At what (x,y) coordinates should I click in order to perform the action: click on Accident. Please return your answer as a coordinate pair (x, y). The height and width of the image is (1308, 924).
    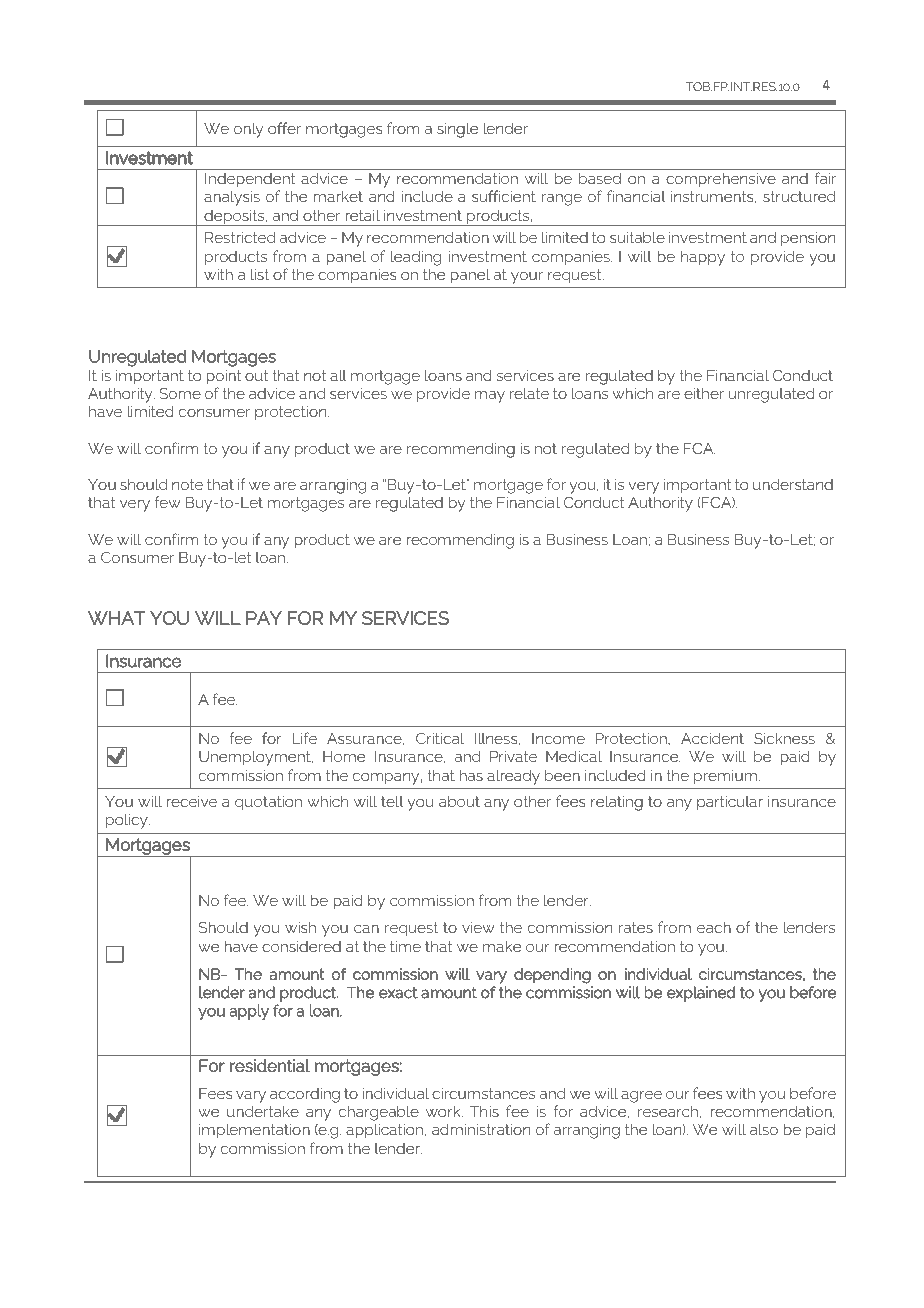
    Looking at the image, I should click on (712, 738).
